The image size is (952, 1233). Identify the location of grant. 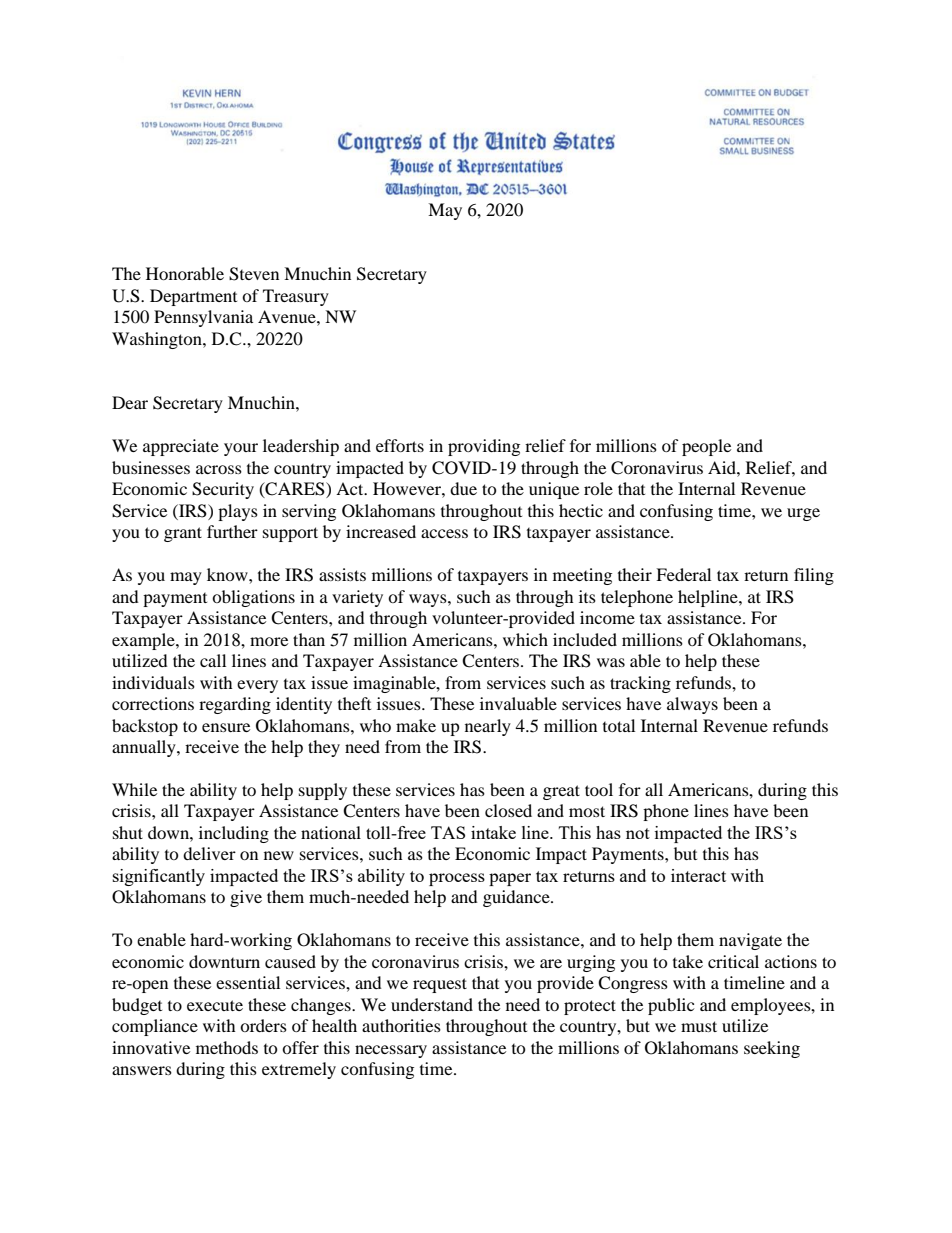
(183, 534).
